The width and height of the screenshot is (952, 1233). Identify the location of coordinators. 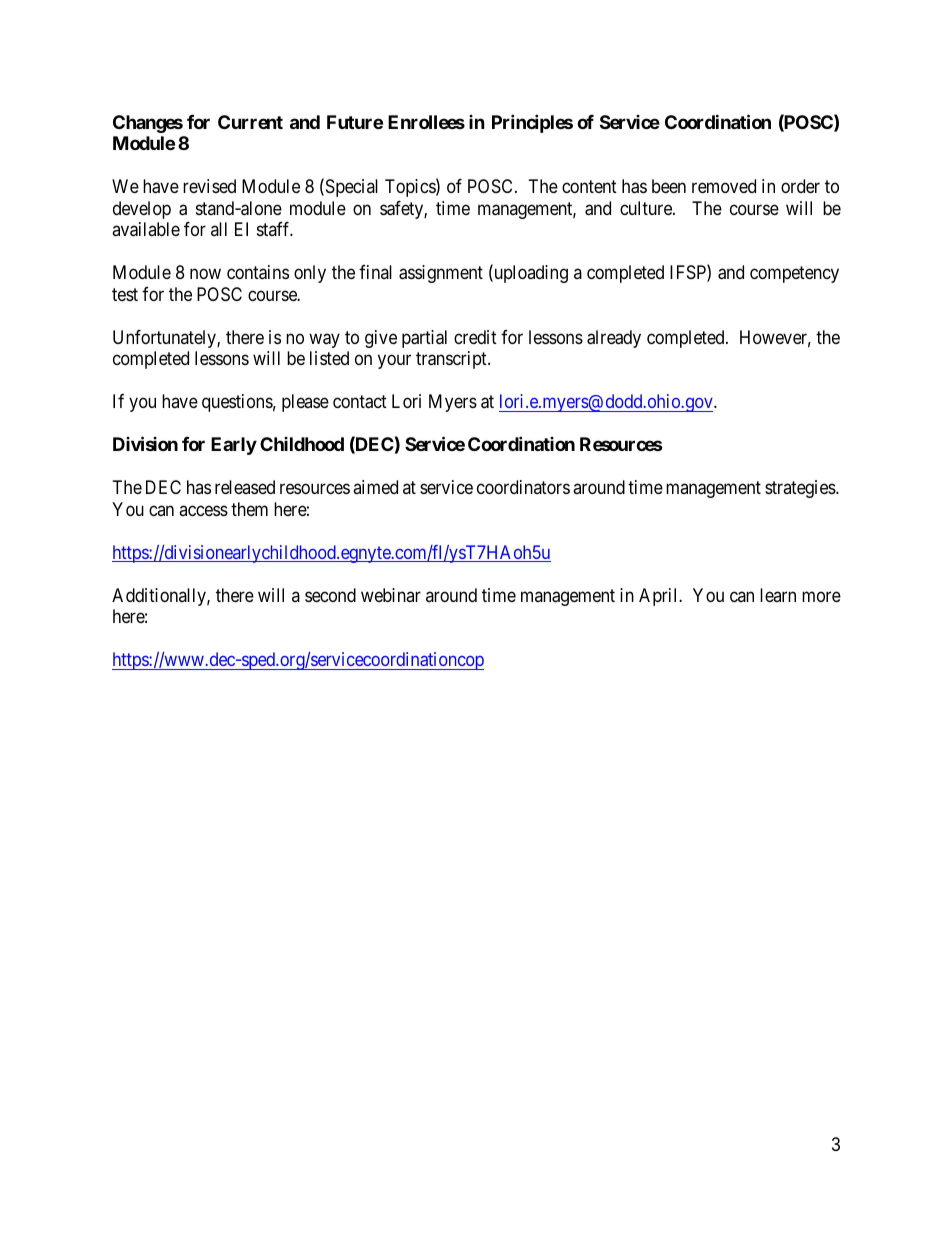
(523, 487).
